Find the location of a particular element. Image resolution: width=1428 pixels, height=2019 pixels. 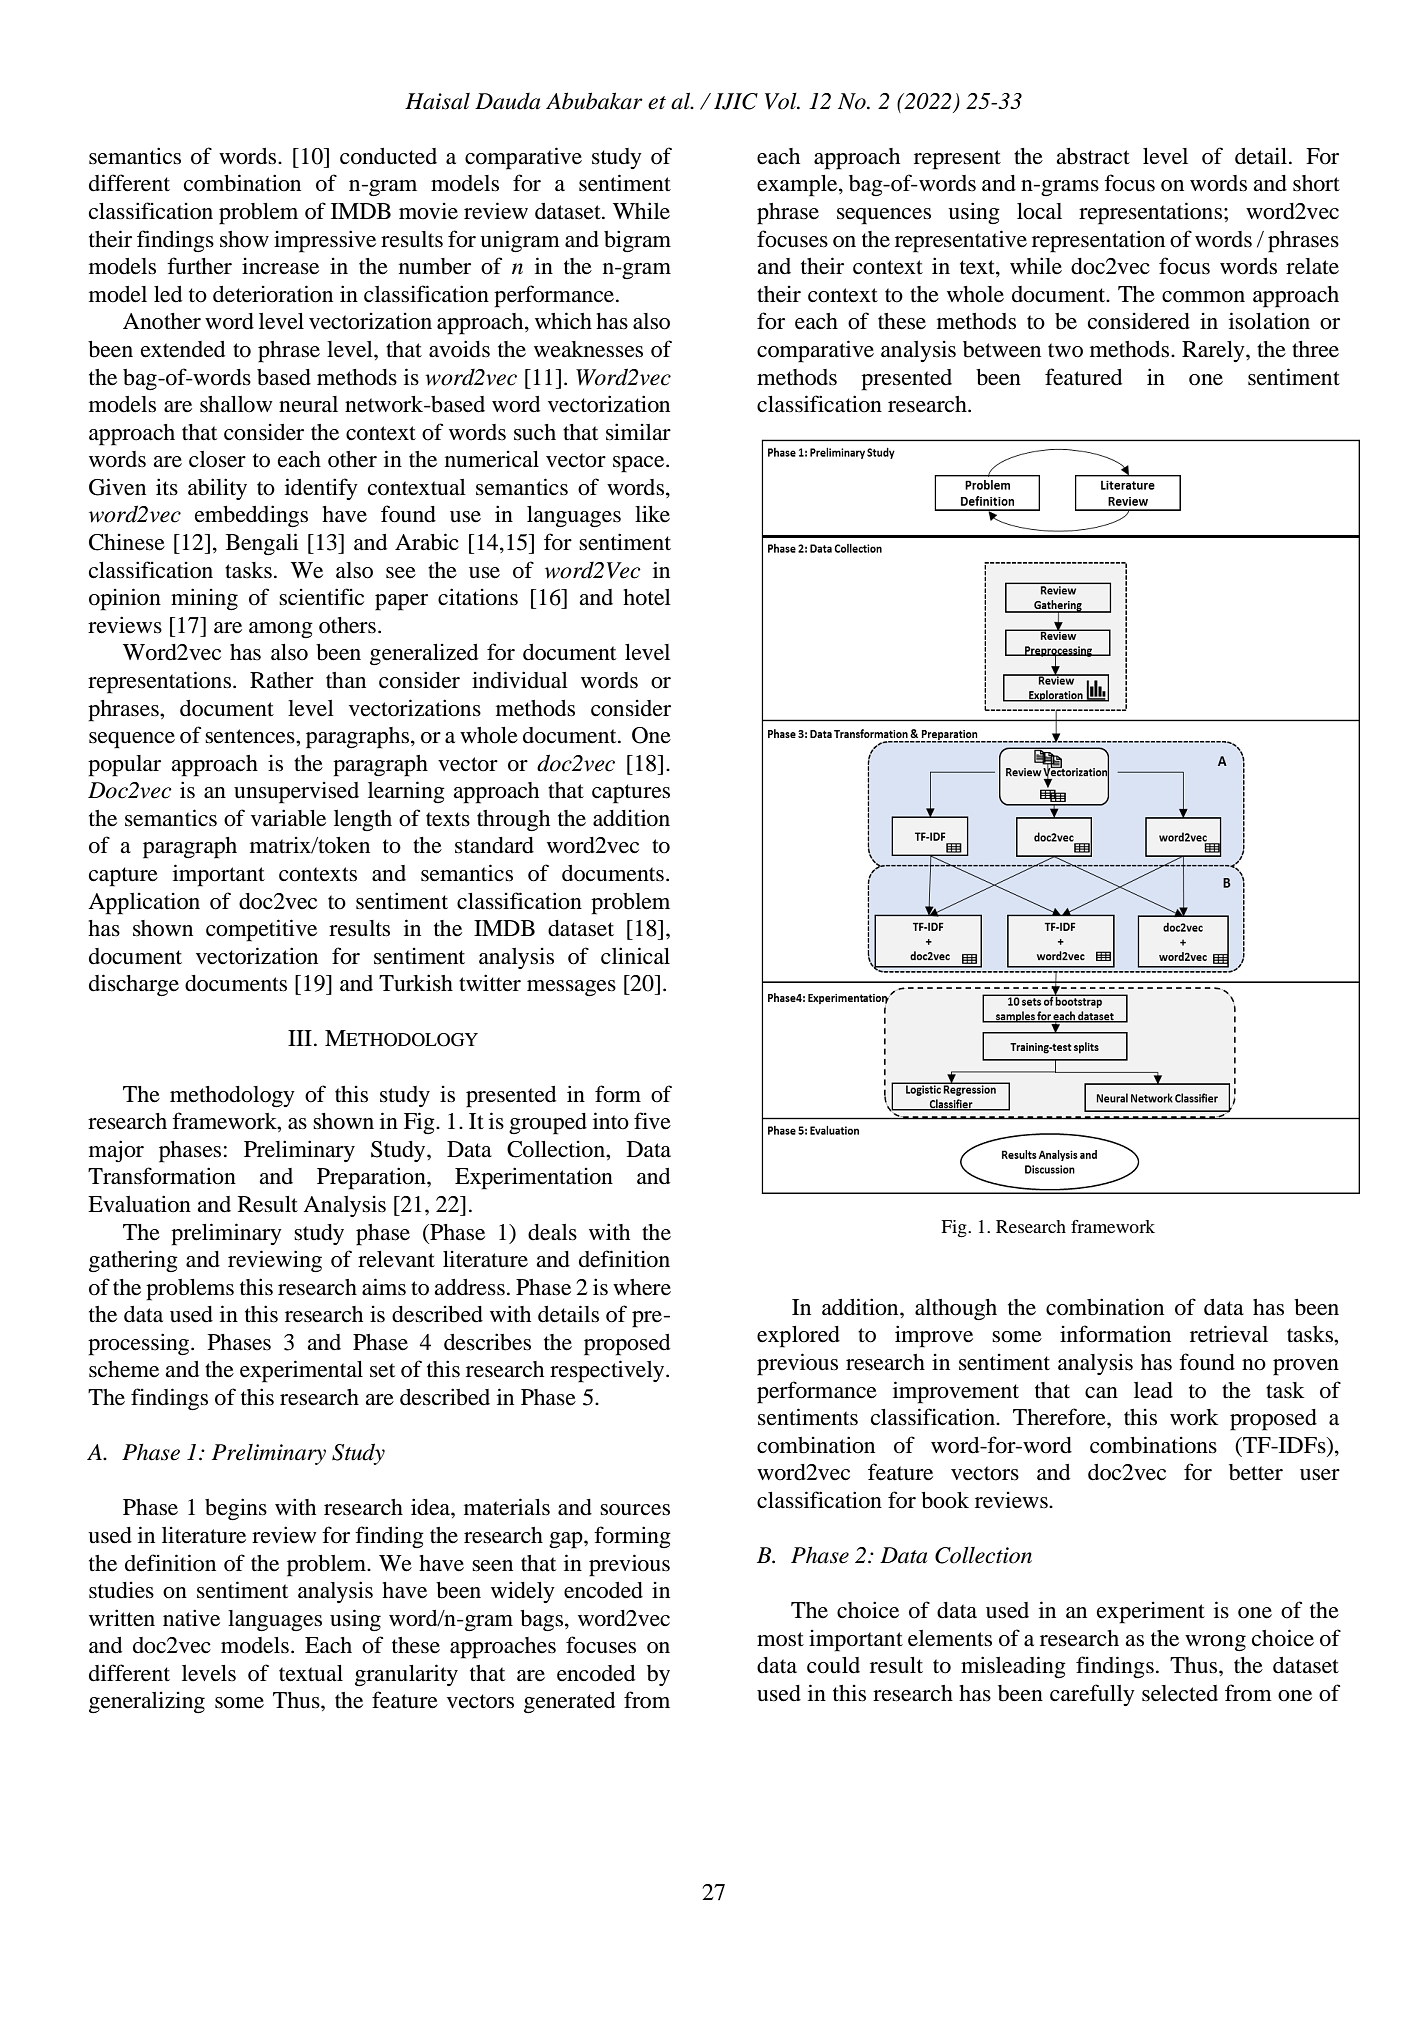

competitive is located at coordinates (261, 930).
